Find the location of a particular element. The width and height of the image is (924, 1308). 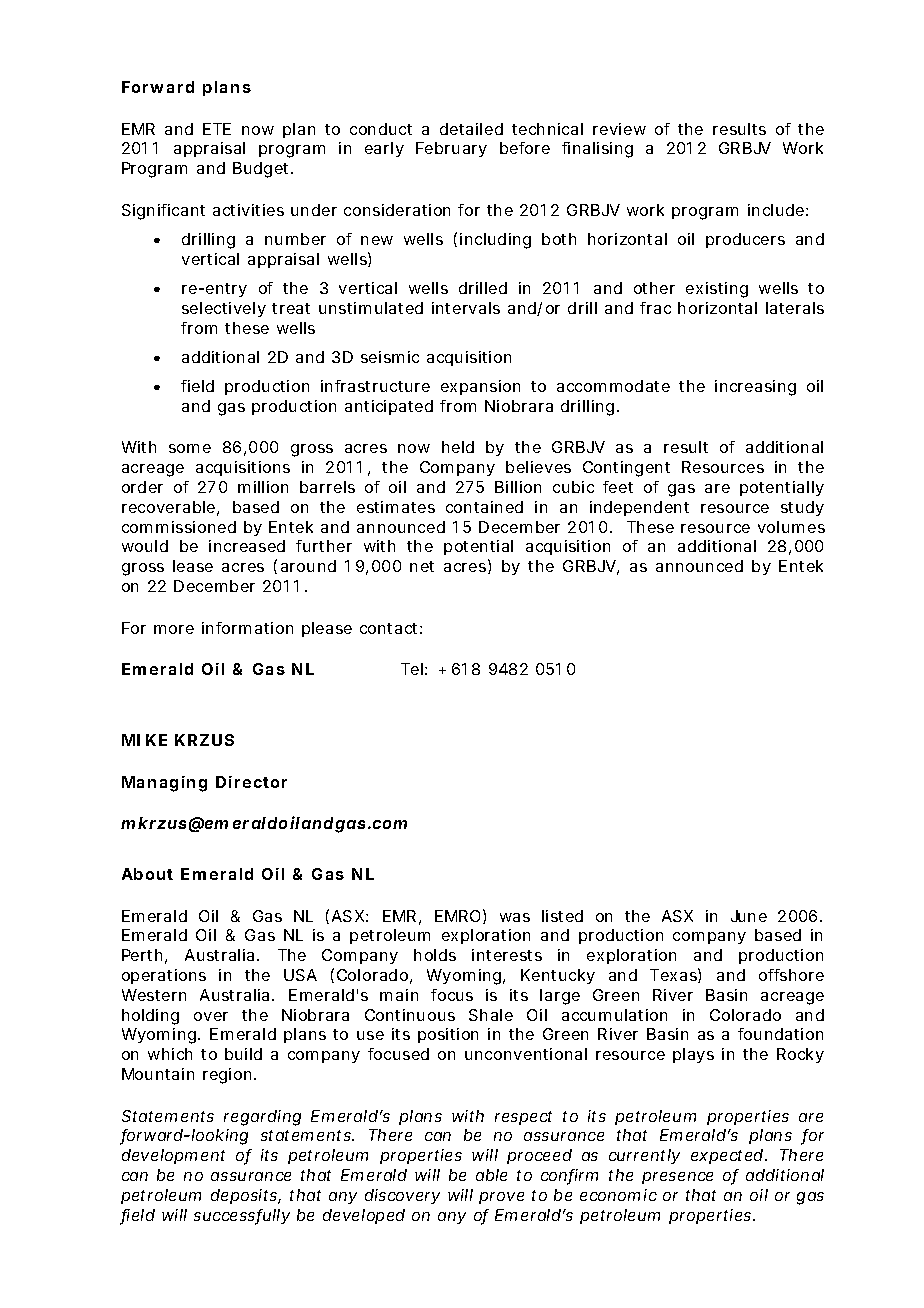

Budget is located at coordinates (262, 170).
